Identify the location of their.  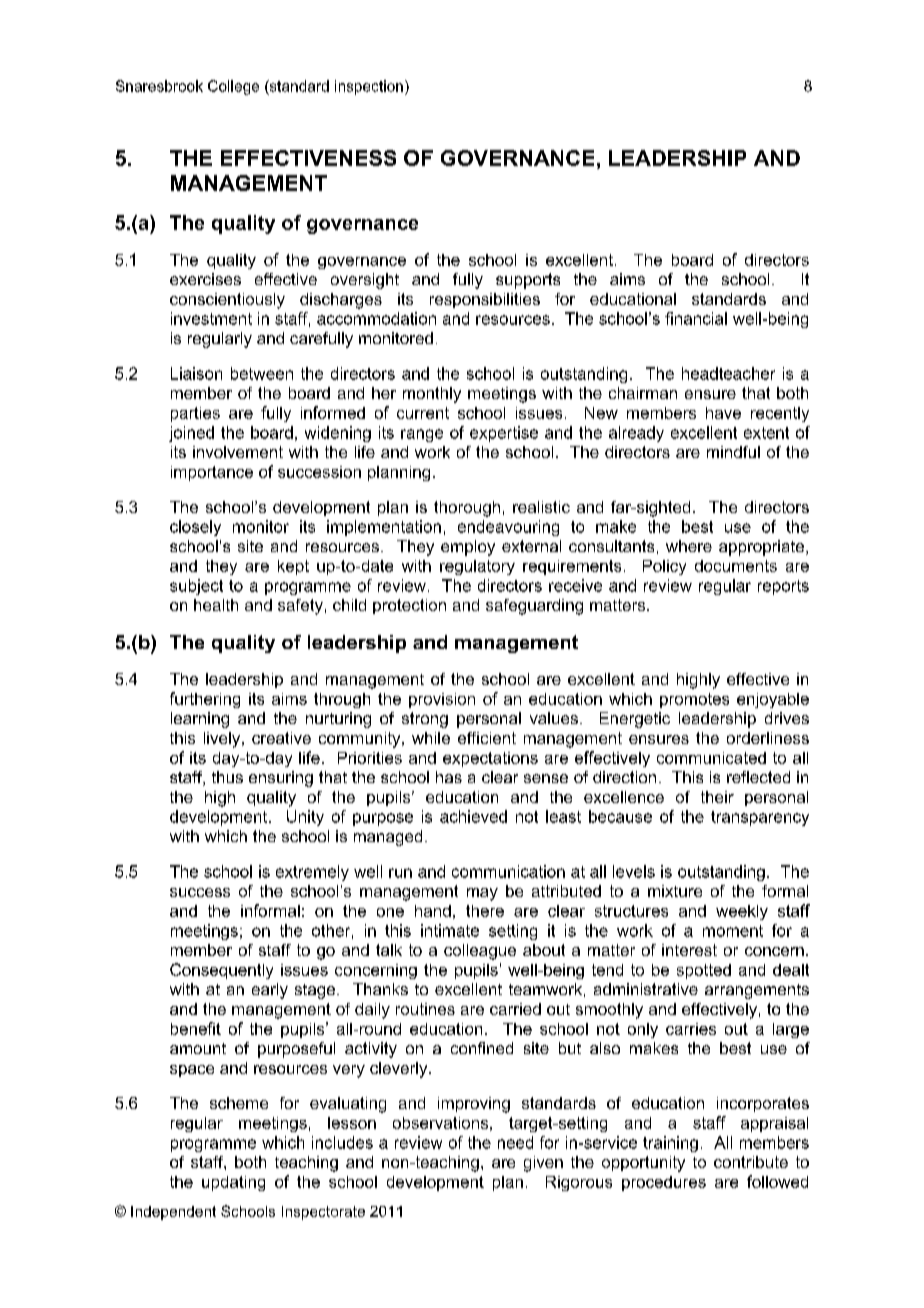
(717, 797).
